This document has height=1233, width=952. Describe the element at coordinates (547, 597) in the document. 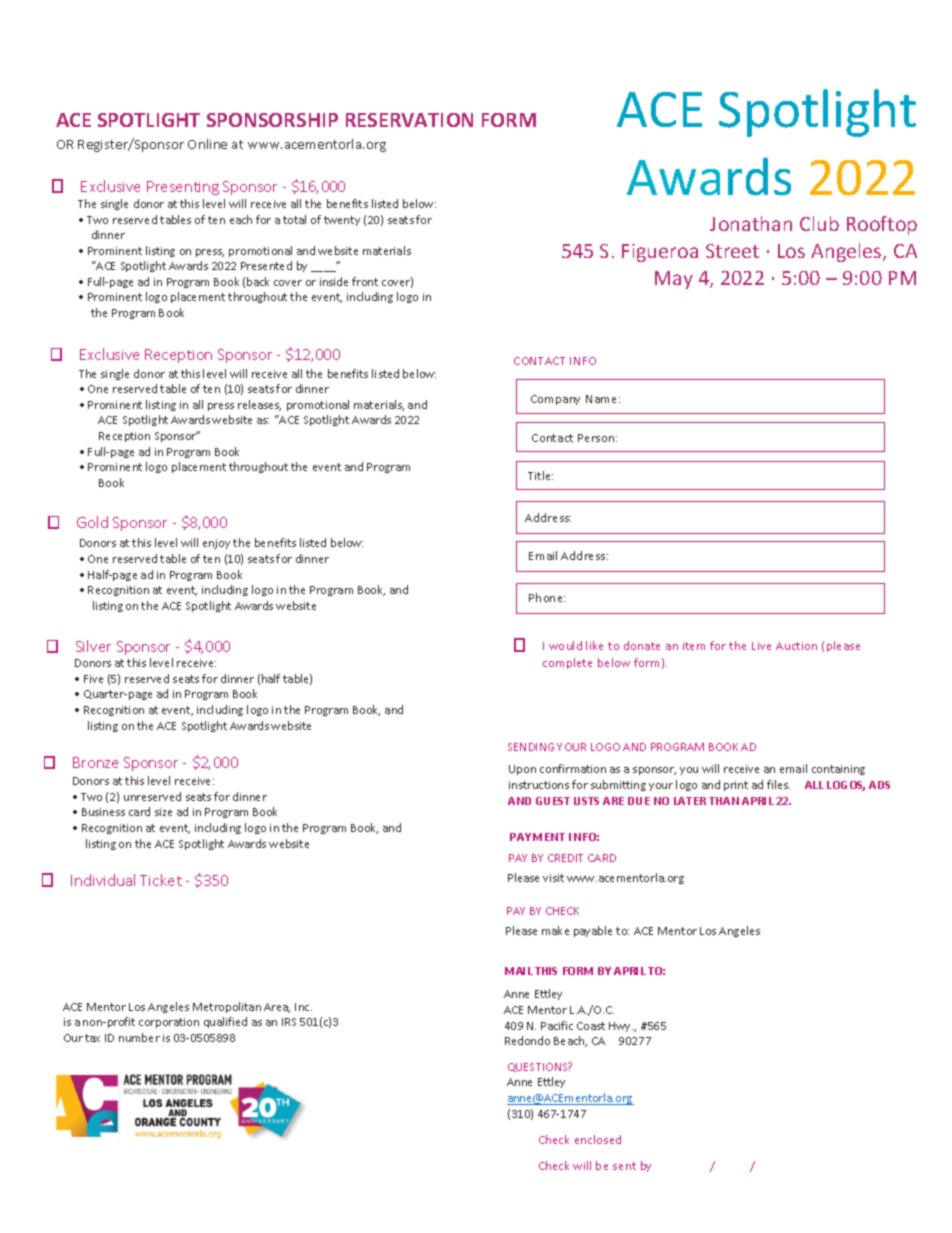

I see `Phone` at that location.
